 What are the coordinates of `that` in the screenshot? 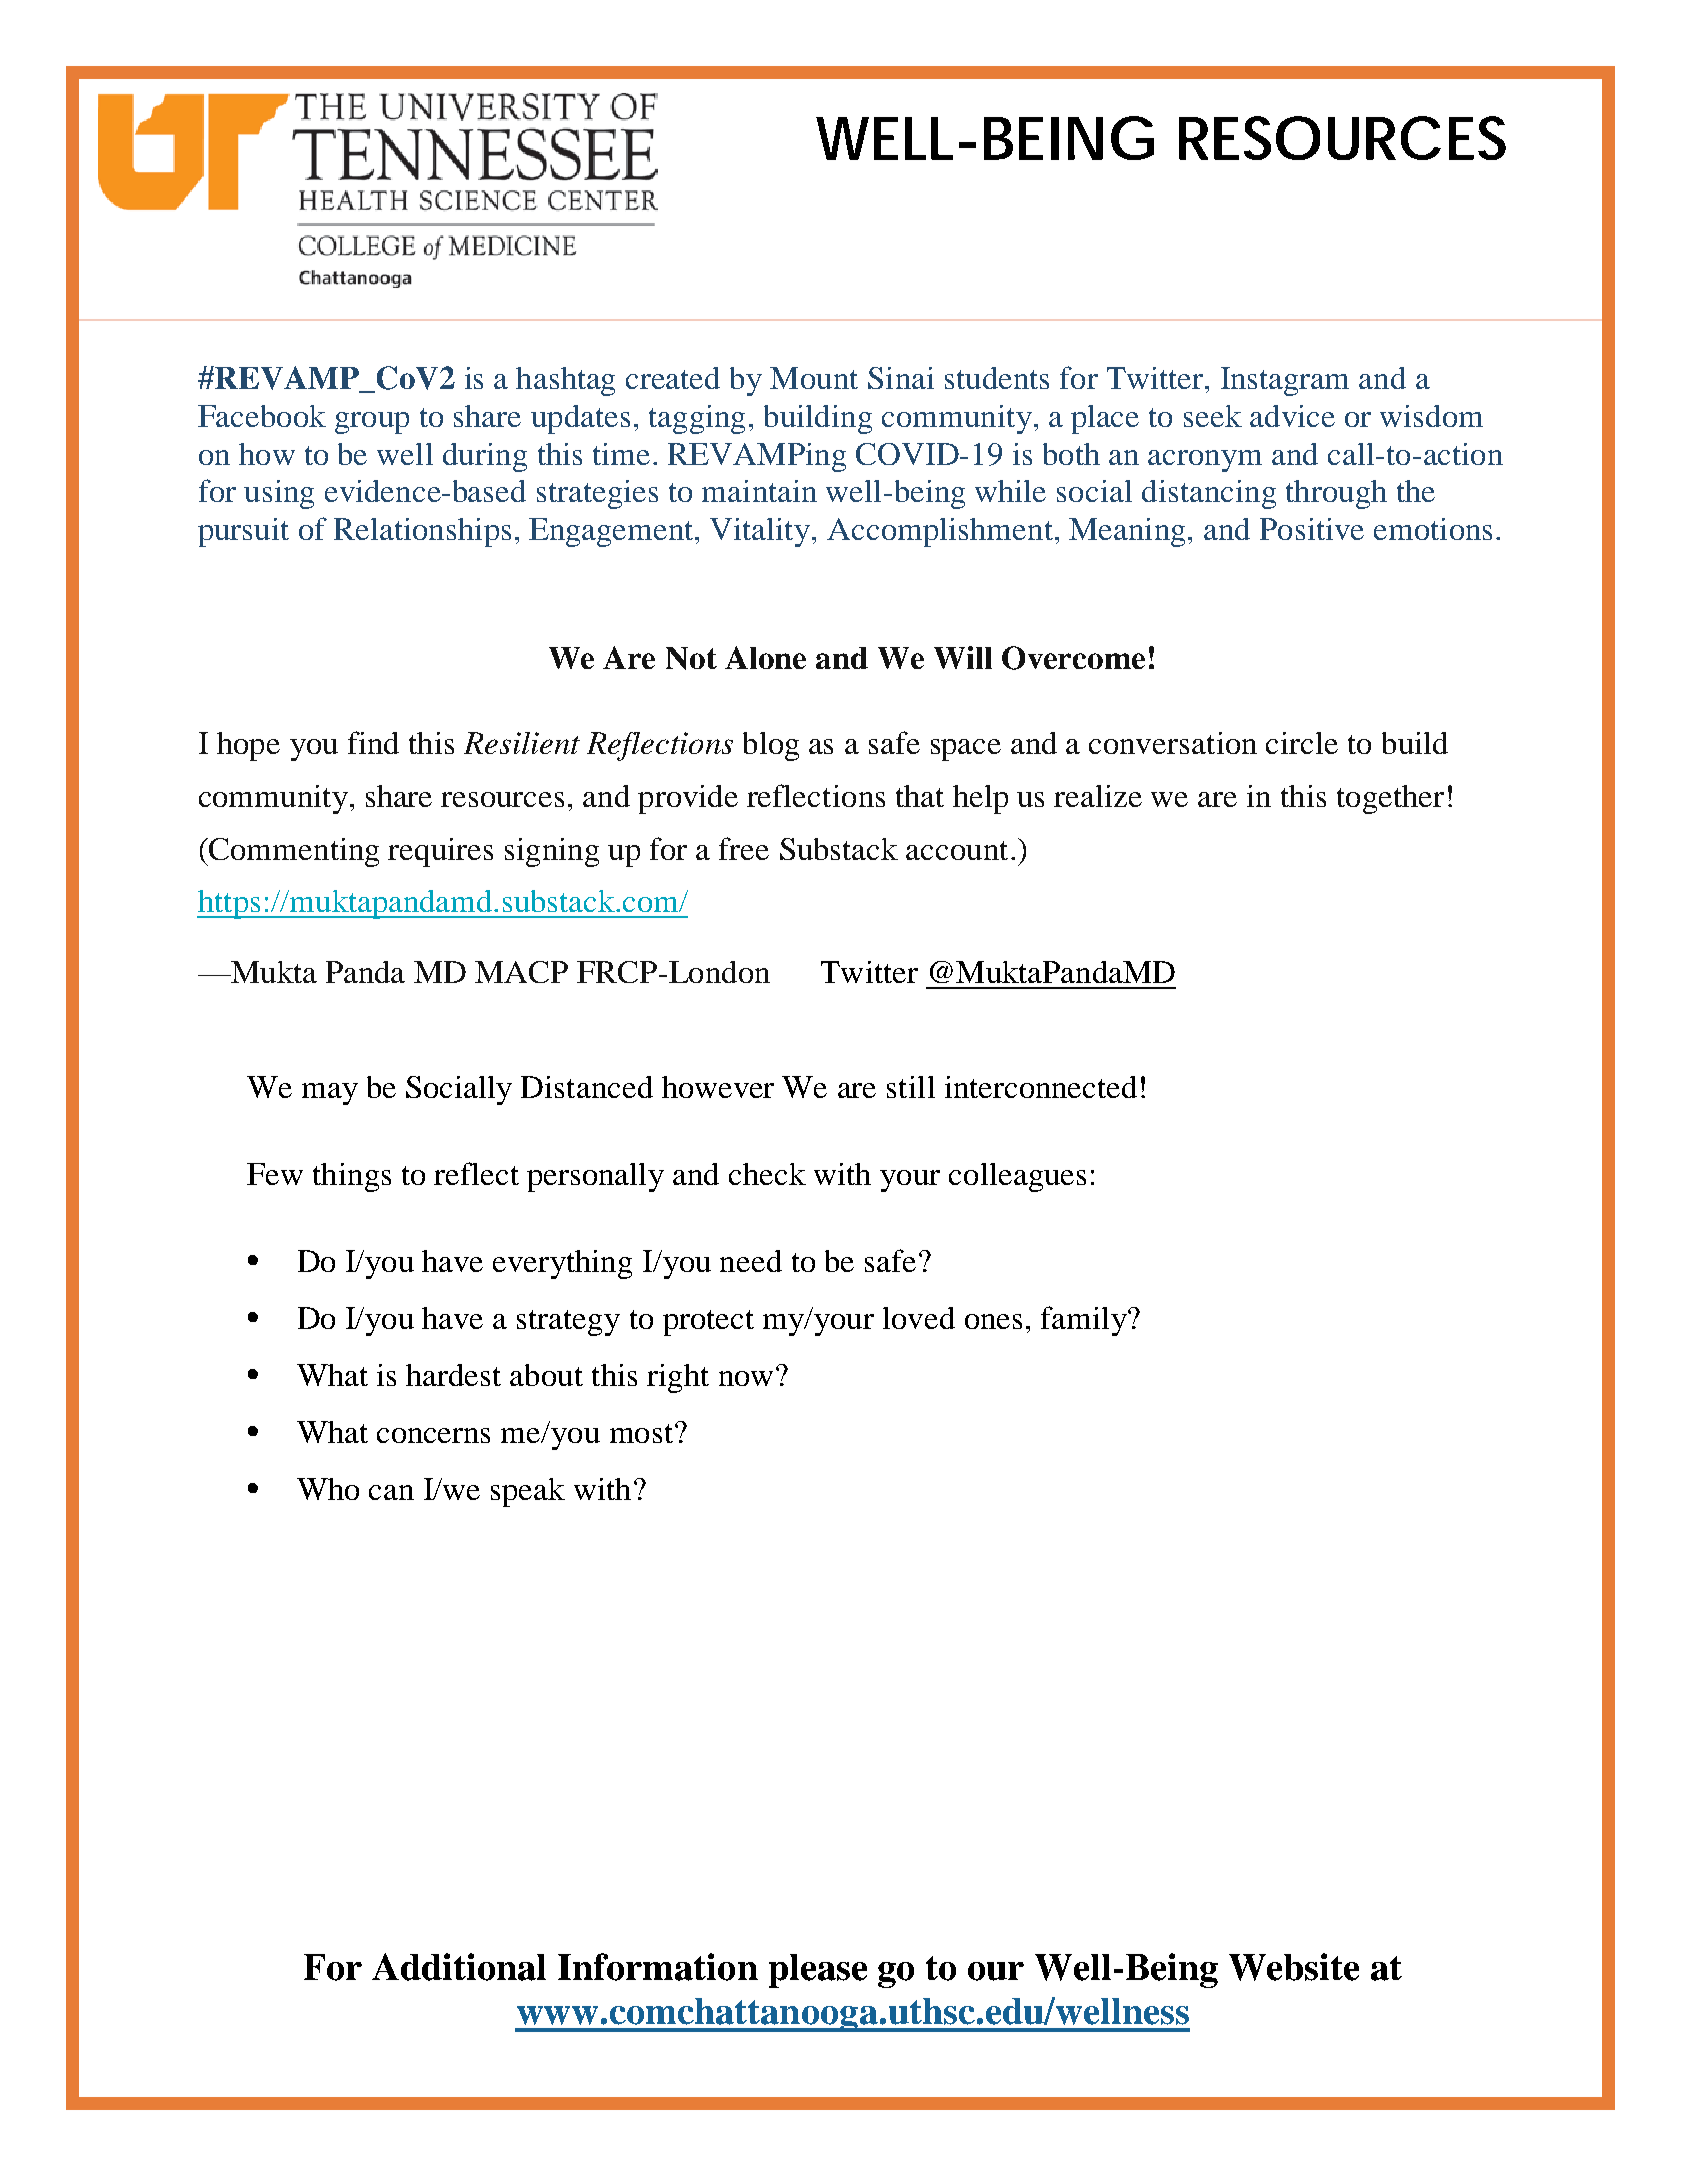 It's located at (920, 796).
